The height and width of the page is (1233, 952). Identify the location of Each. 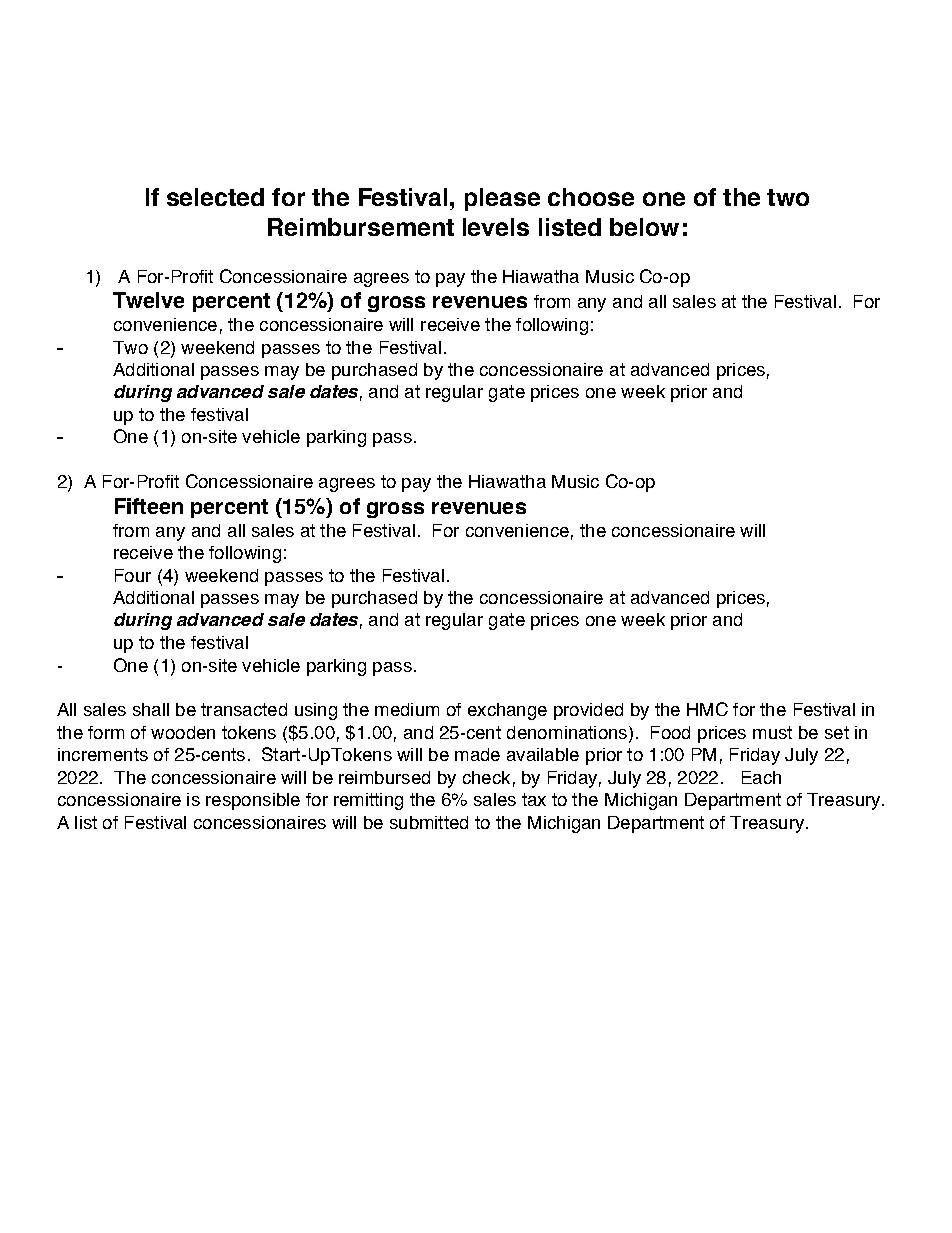
(761, 777).
